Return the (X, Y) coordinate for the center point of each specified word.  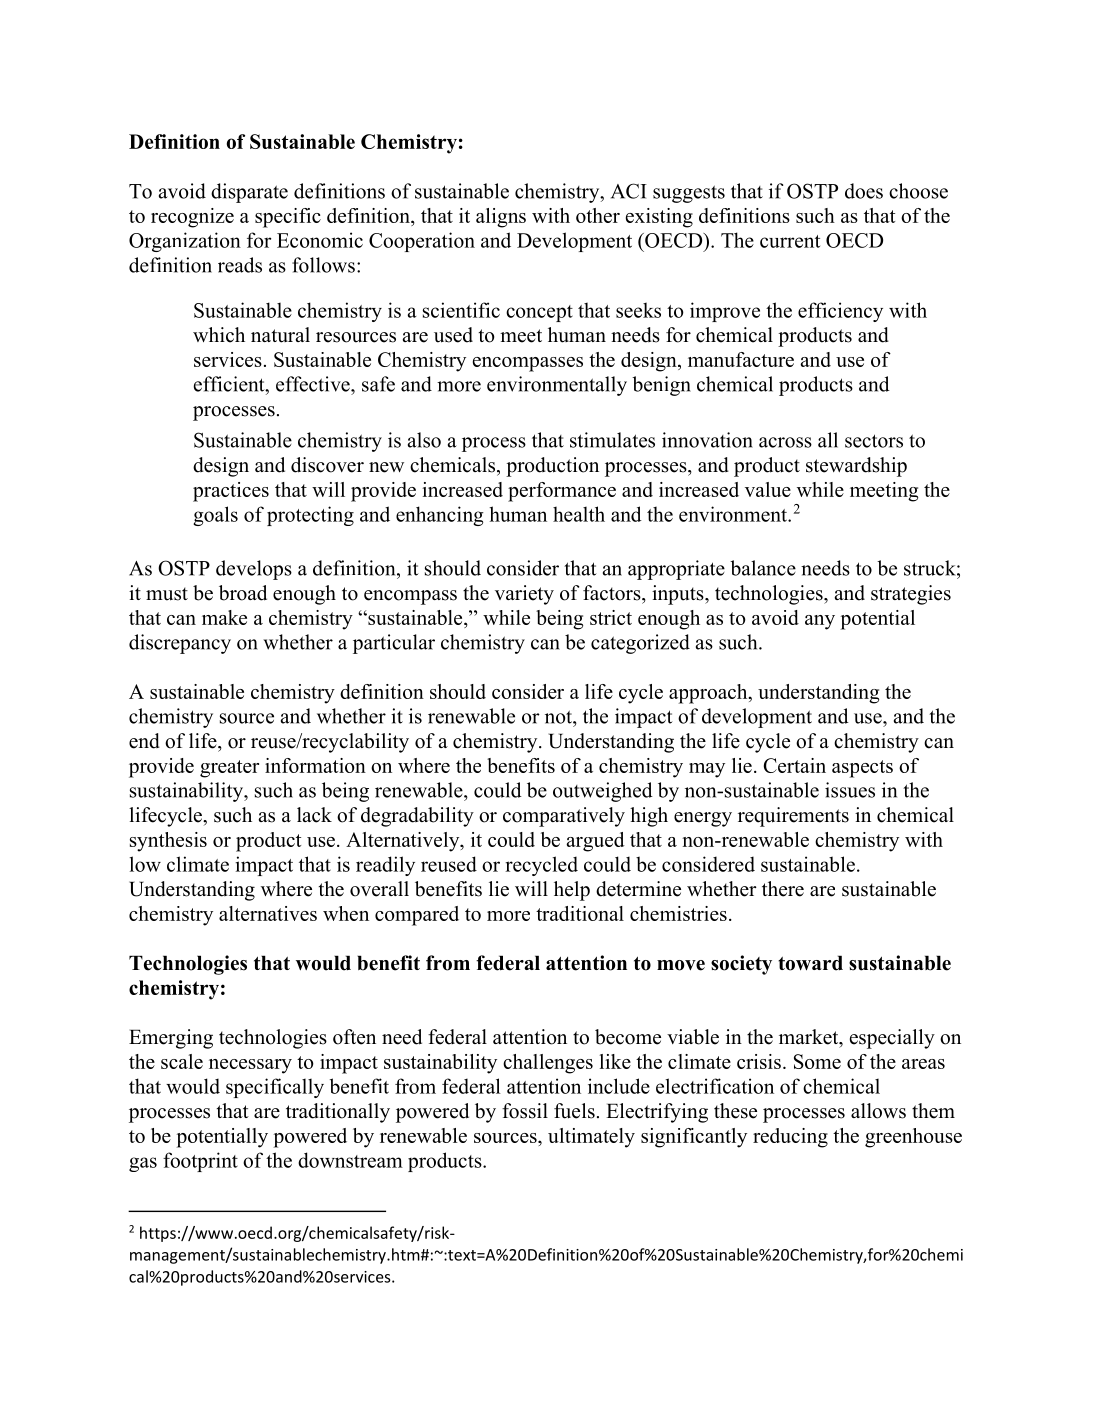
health (579, 514)
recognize (192, 218)
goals (215, 516)
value (768, 489)
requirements (793, 817)
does (864, 191)
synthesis (168, 842)
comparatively (564, 817)
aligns (501, 218)
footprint (200, 1162)
